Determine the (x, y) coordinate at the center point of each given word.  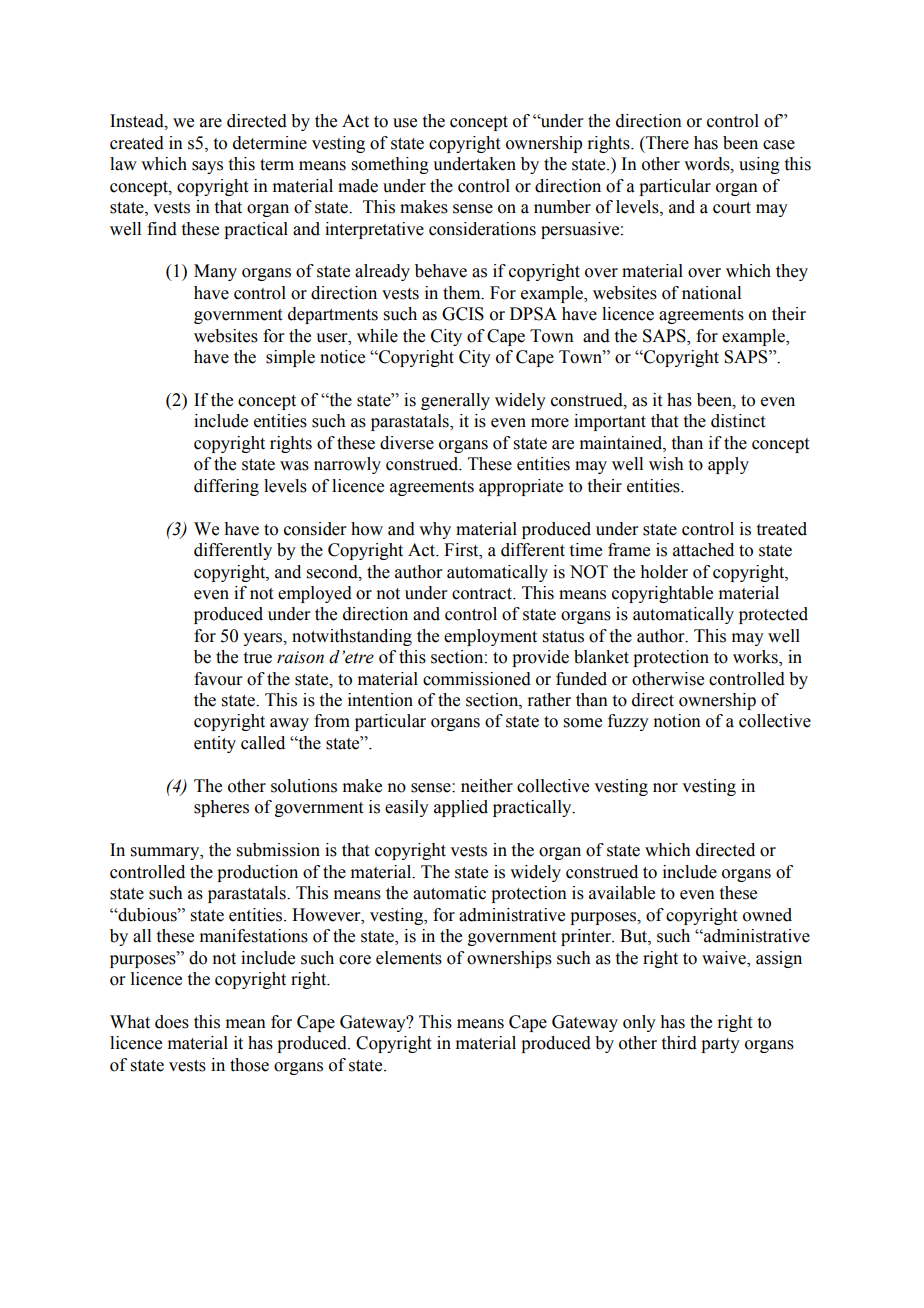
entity (215, 744)
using (759, 165)
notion (677, 721)
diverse (407, 443)
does (172, 1022)
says (207, 167)
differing (226, 487)
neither (487, 786)
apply (728, 465)
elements (409, 958)
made (358, 186)
